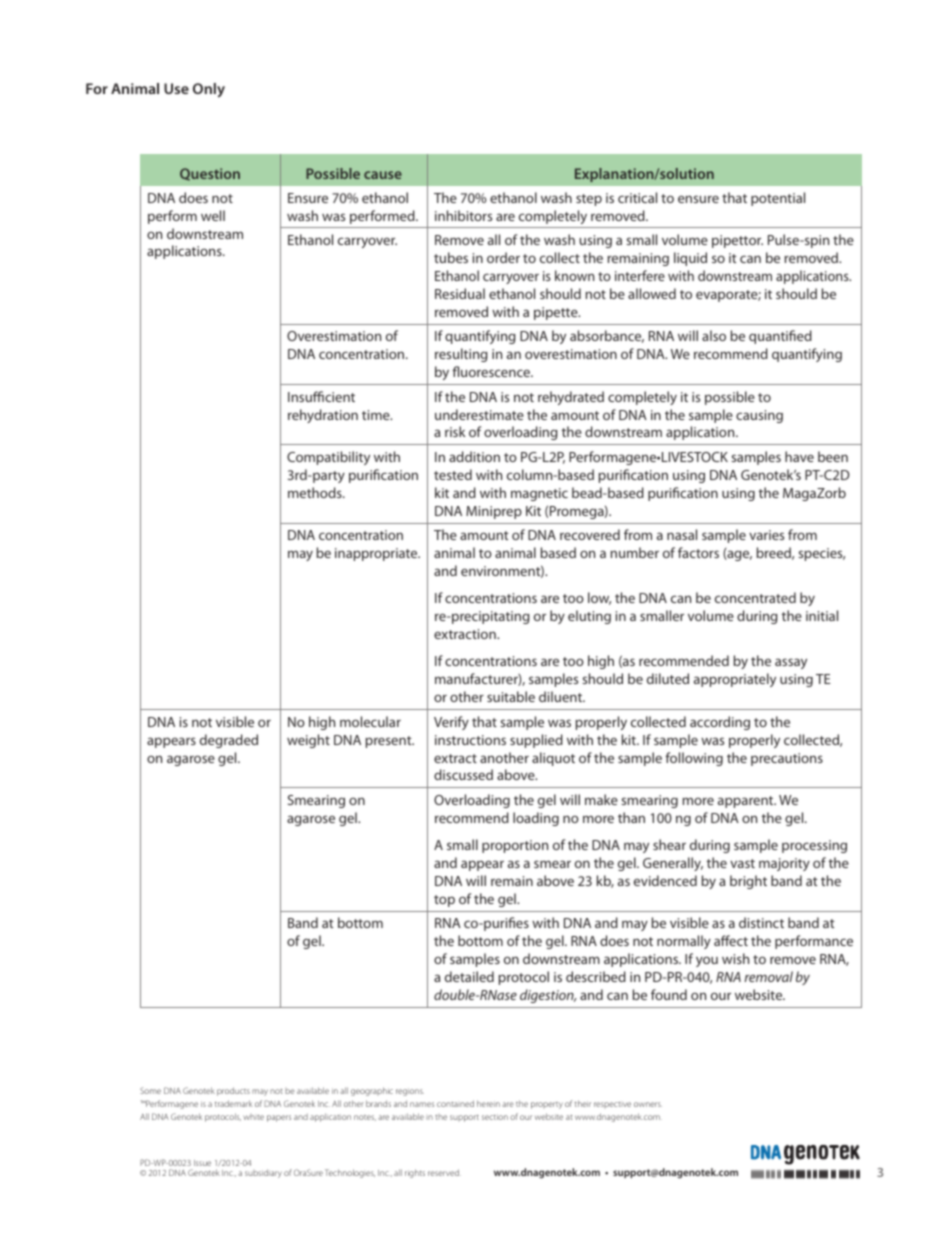 This screenshot has width=952, height=1233. What do you see at coordinates (209, 90) in the screenshot?
I see `Only` at bounding box center [209, 90].
